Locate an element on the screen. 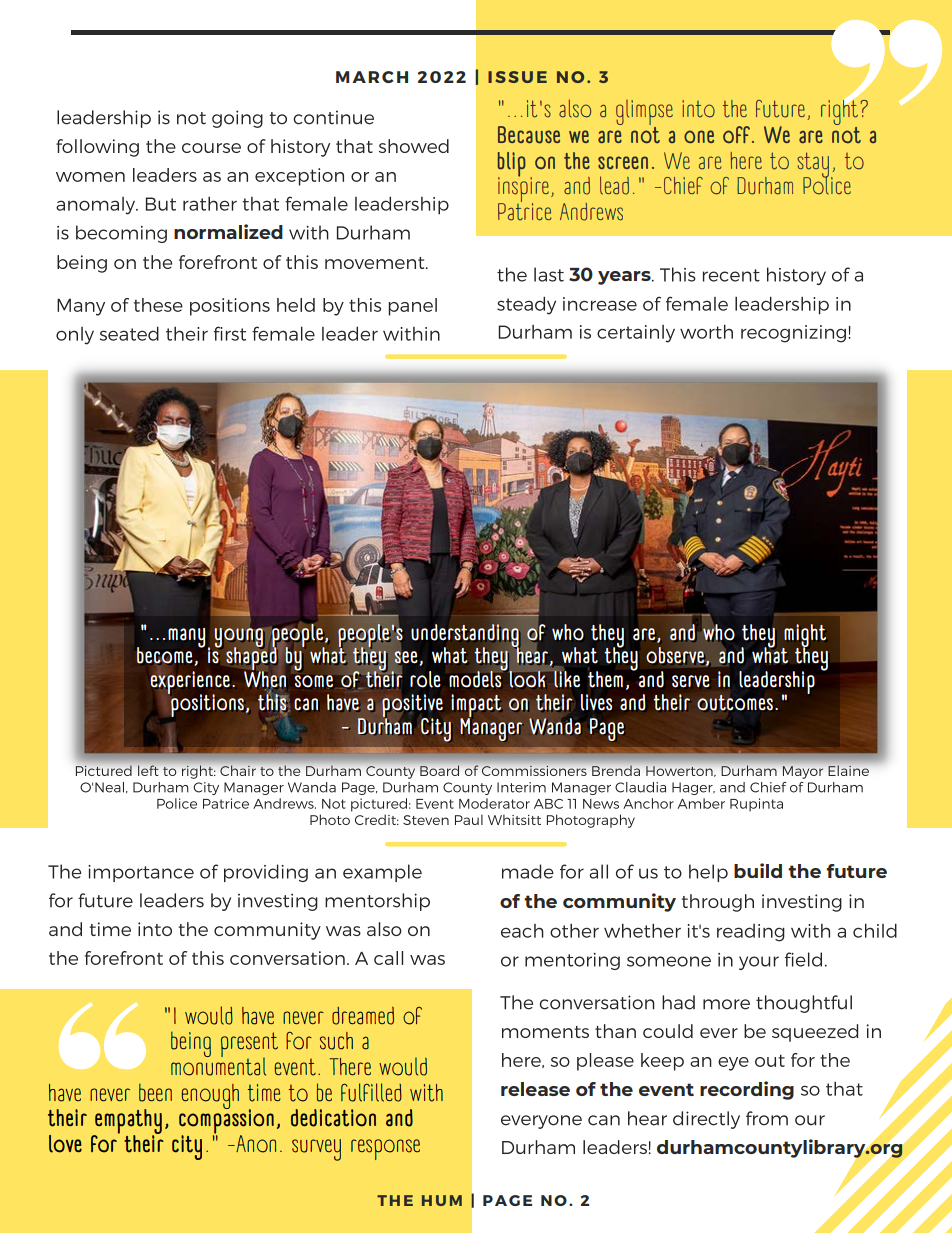 The image size is (952, 1233). Elaine is located at coordinates (848, 770).
